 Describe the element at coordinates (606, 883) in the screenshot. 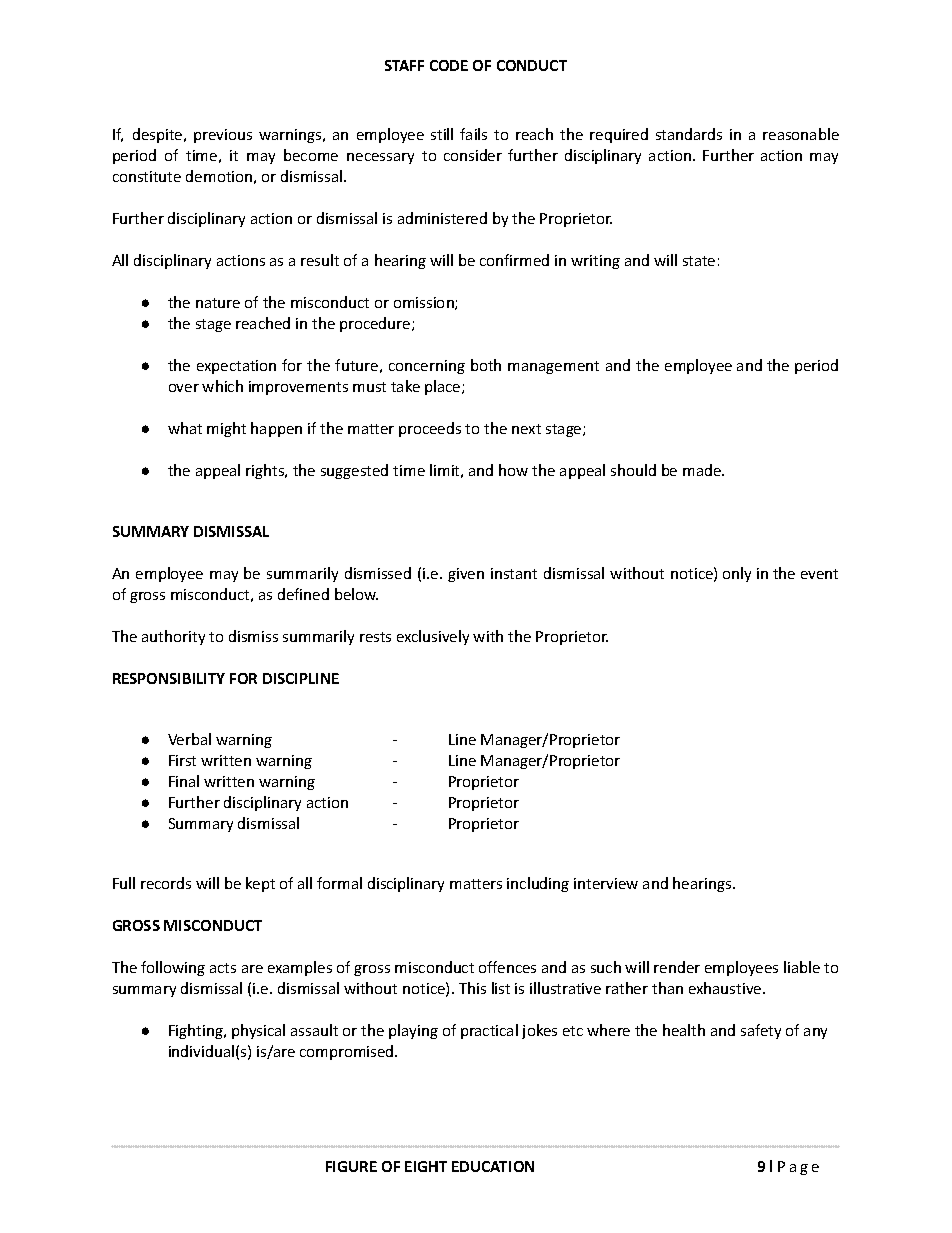

I see `interview` at that location.
